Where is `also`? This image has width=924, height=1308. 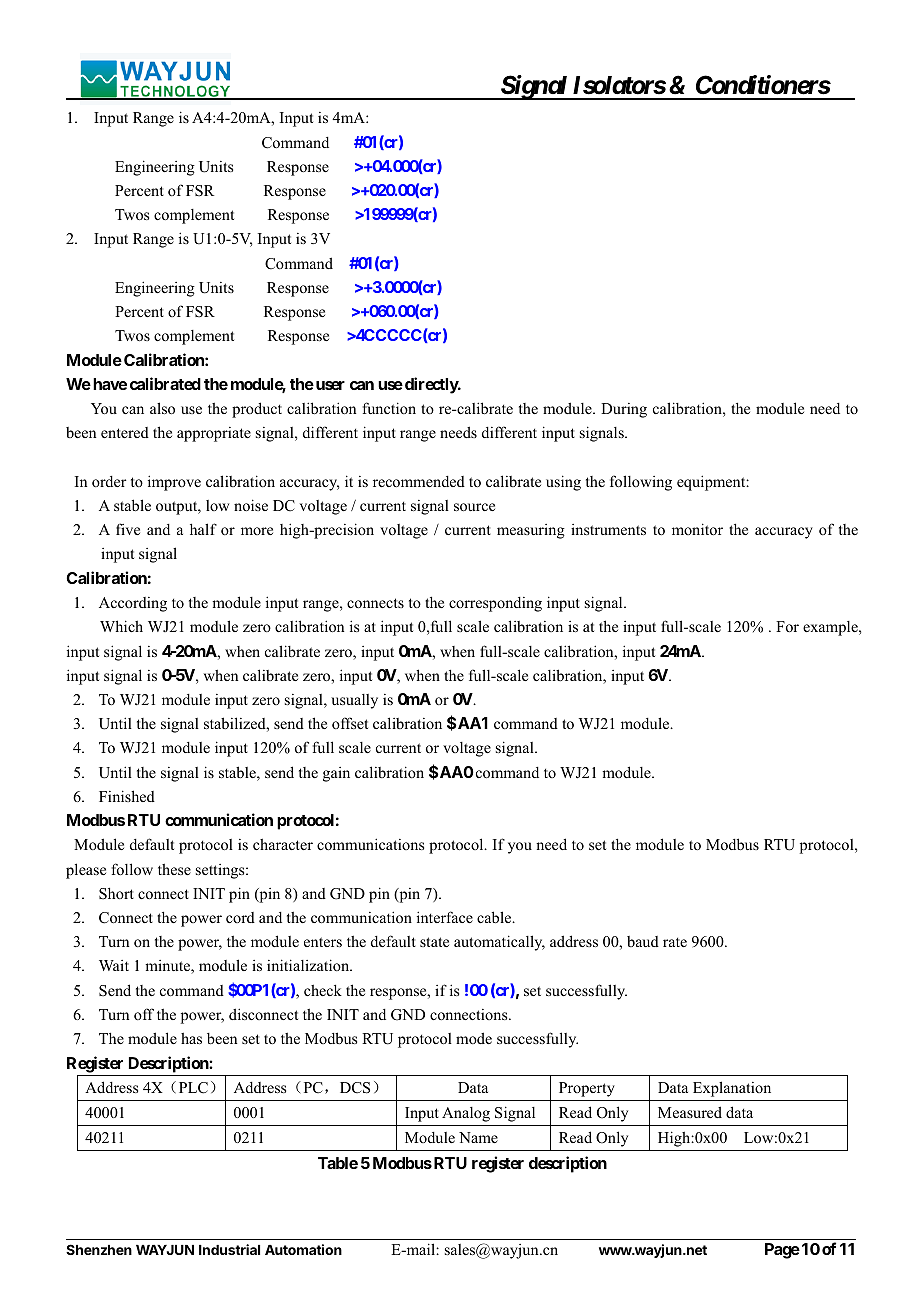
also is located at coordinates (162, 408).
